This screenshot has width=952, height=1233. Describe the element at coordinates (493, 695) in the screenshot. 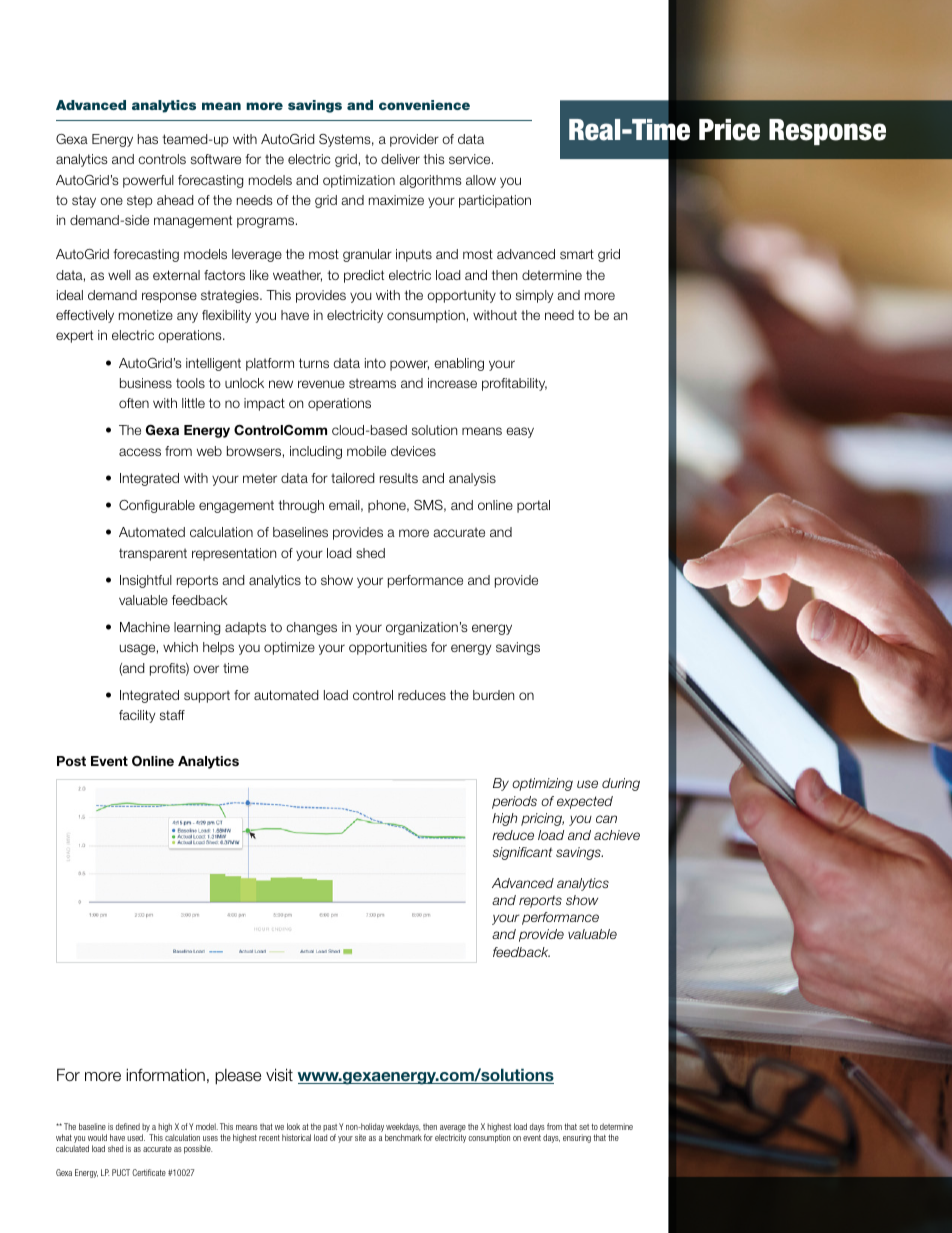

I see `burden` at that location.
